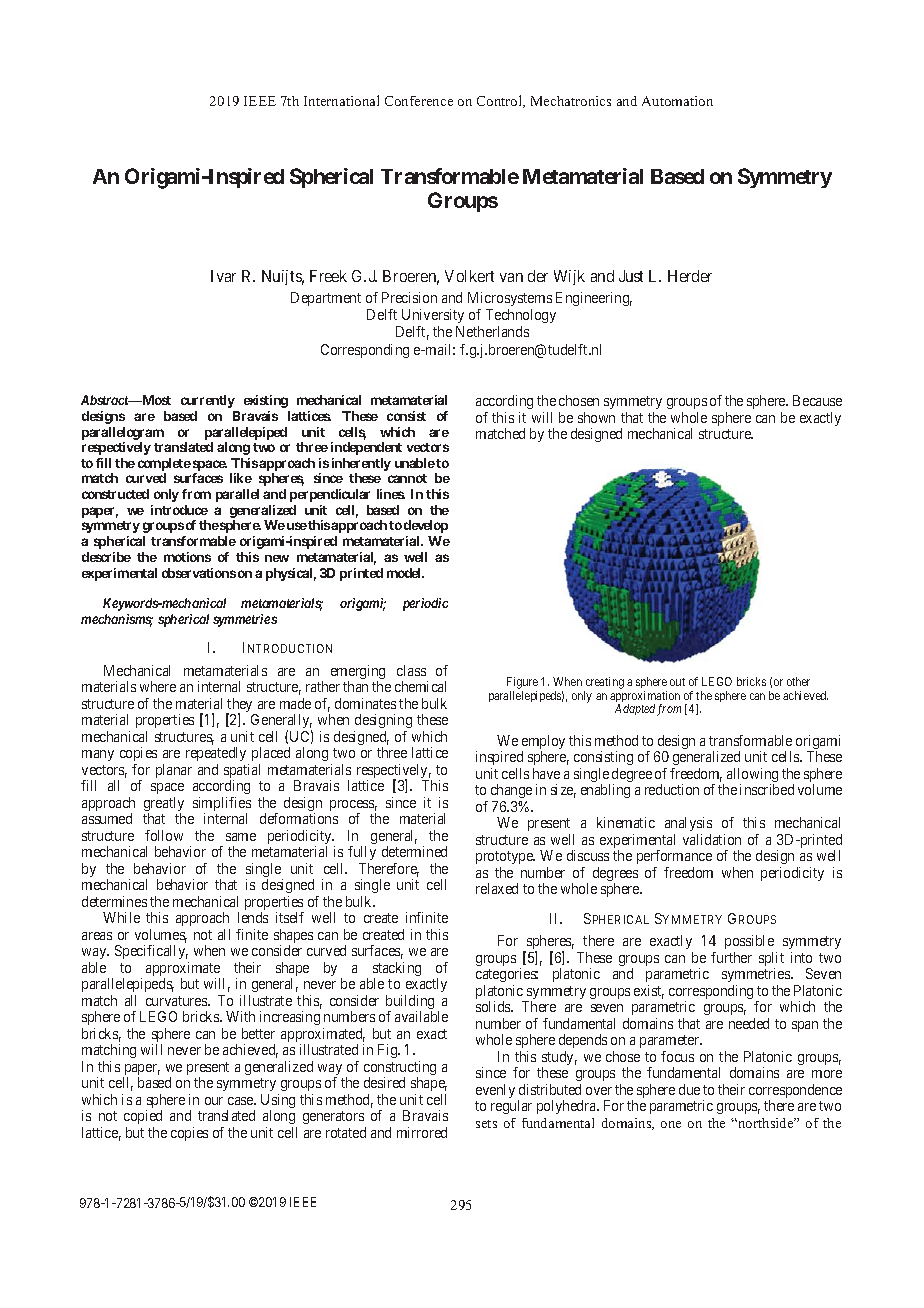 The image size is (924, 1308). Describe the element at coordinates (677, 101) in the document. I see `Automation` at that location.
